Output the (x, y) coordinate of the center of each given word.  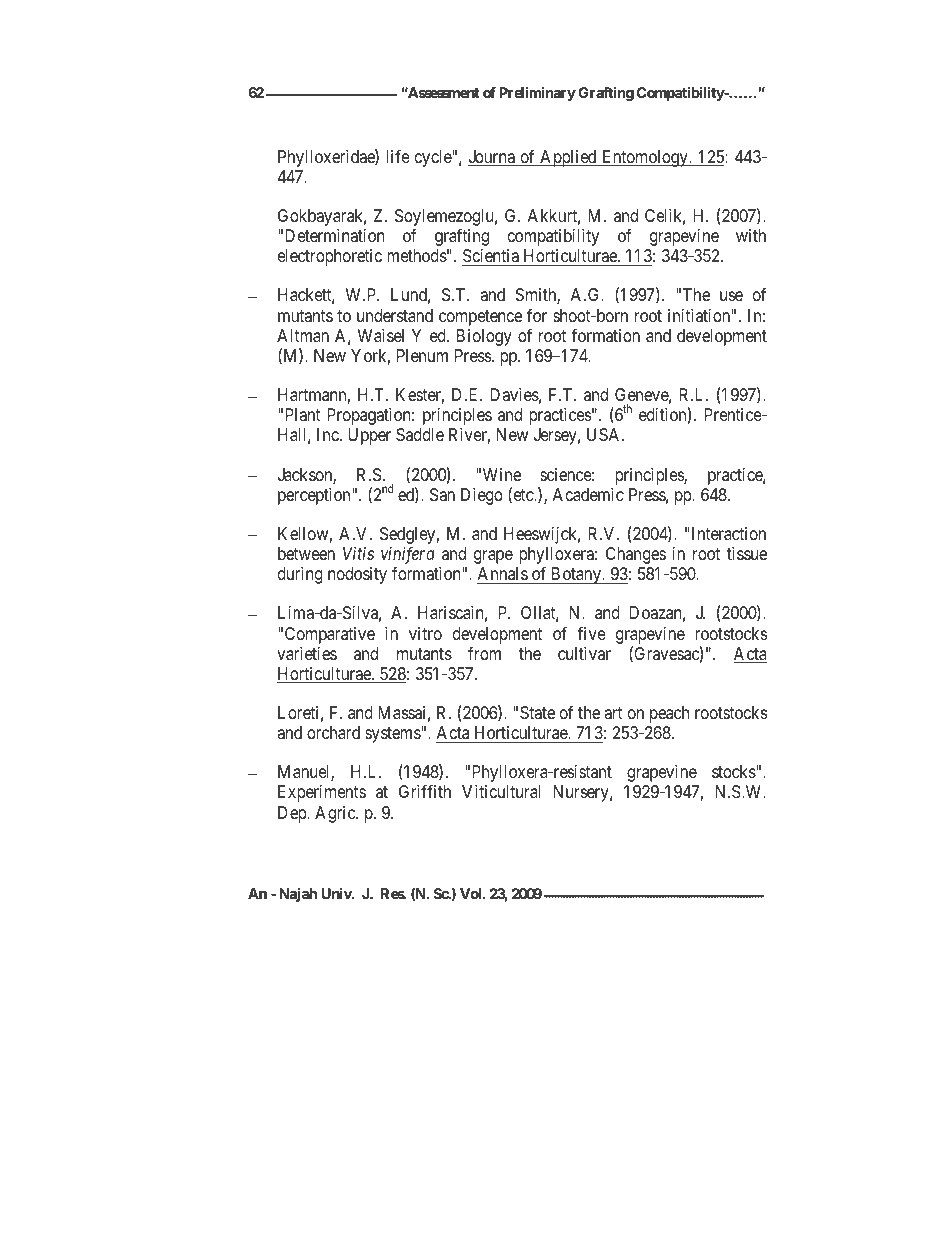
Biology (484, 337)
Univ (337, 893)
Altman (303, 336)
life (398, 156)
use (731, 296)
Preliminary (537, 94)
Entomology (645, 158)
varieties (307, 654)
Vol (472, 893)
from (484, 653)
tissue (747, 553)
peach (669, 714)
